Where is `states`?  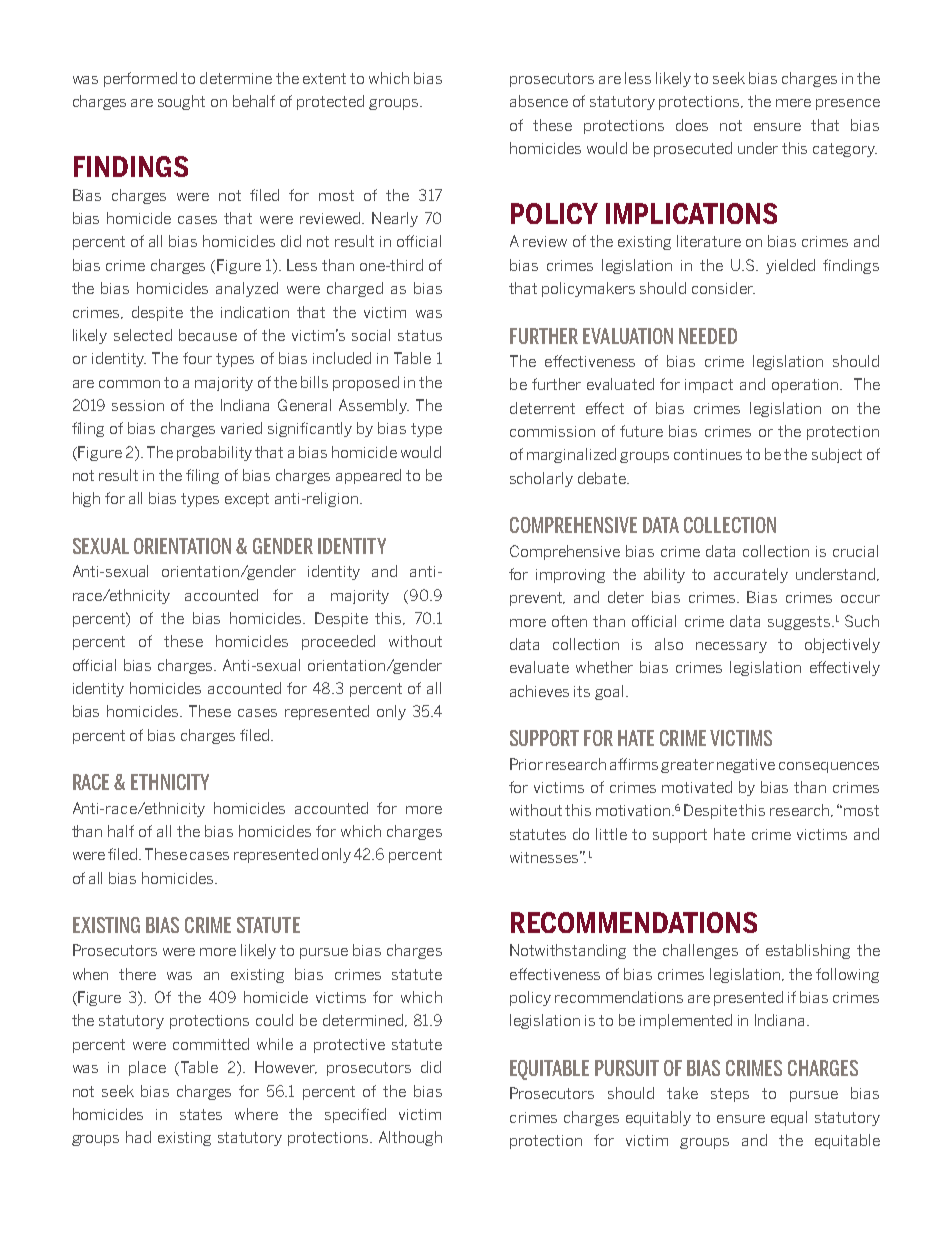
states is located at coordinates (201, 1114).
